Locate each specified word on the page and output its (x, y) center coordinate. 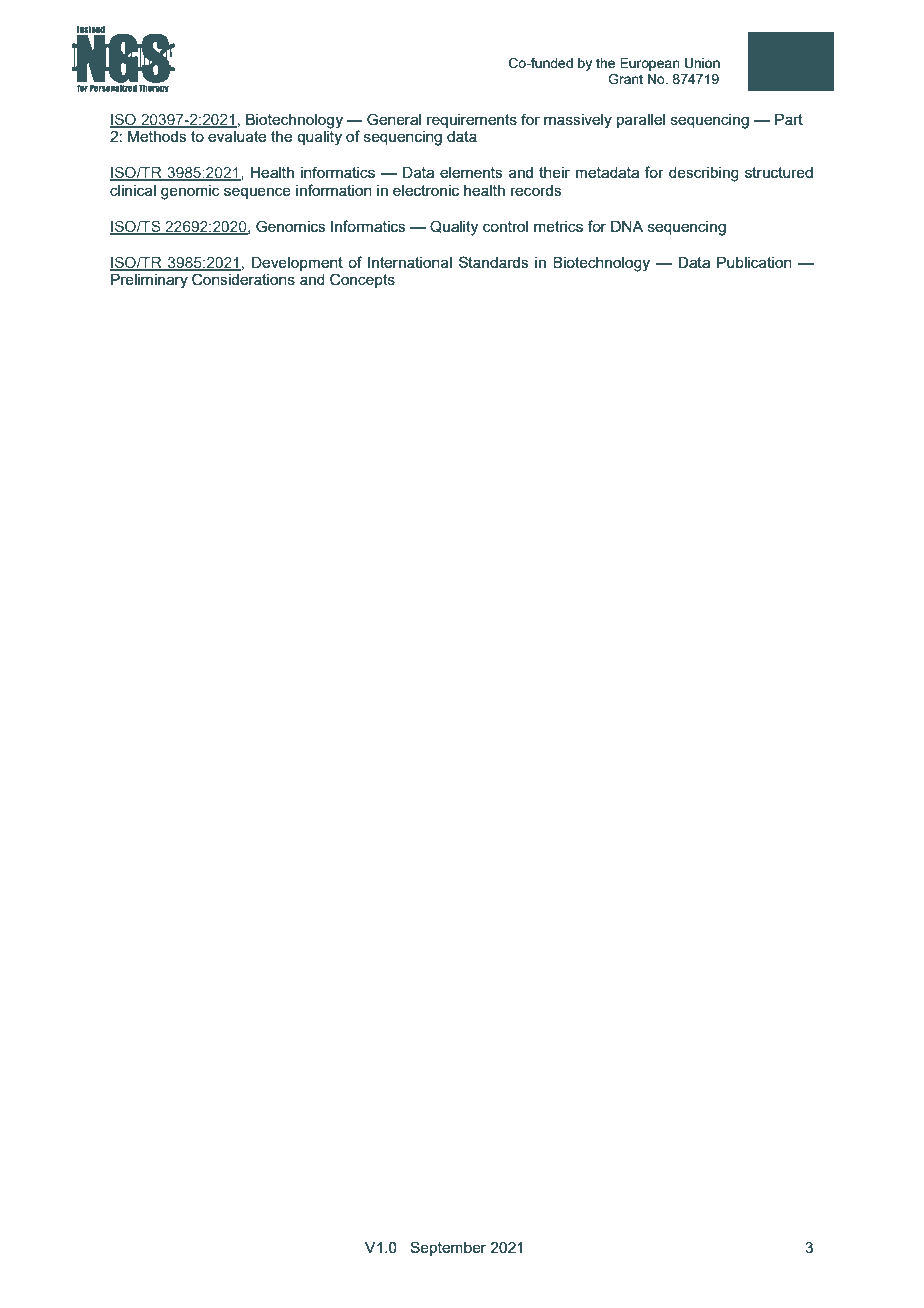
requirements (472, 121)
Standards (494, 262)
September (448, 1248)
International (410, 262)
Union (702, 63)
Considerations (243, 279)
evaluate (237, 136)
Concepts (362, 280)
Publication (754, 262)
